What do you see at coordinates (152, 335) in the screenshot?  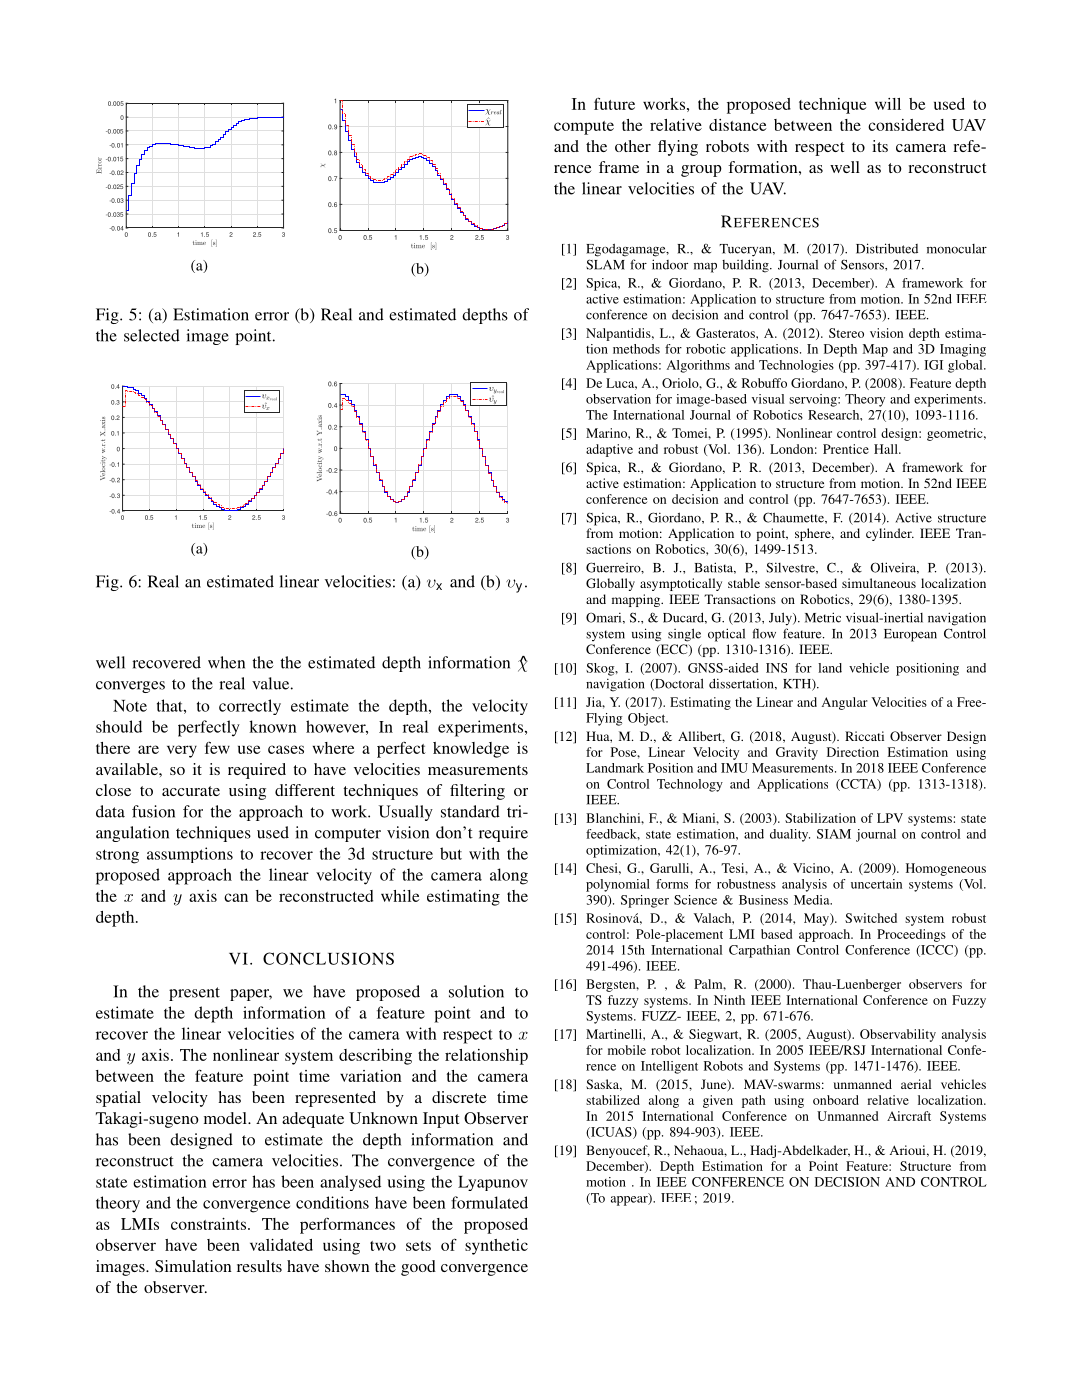 I see `selected` at bounding box center [152, 335].
